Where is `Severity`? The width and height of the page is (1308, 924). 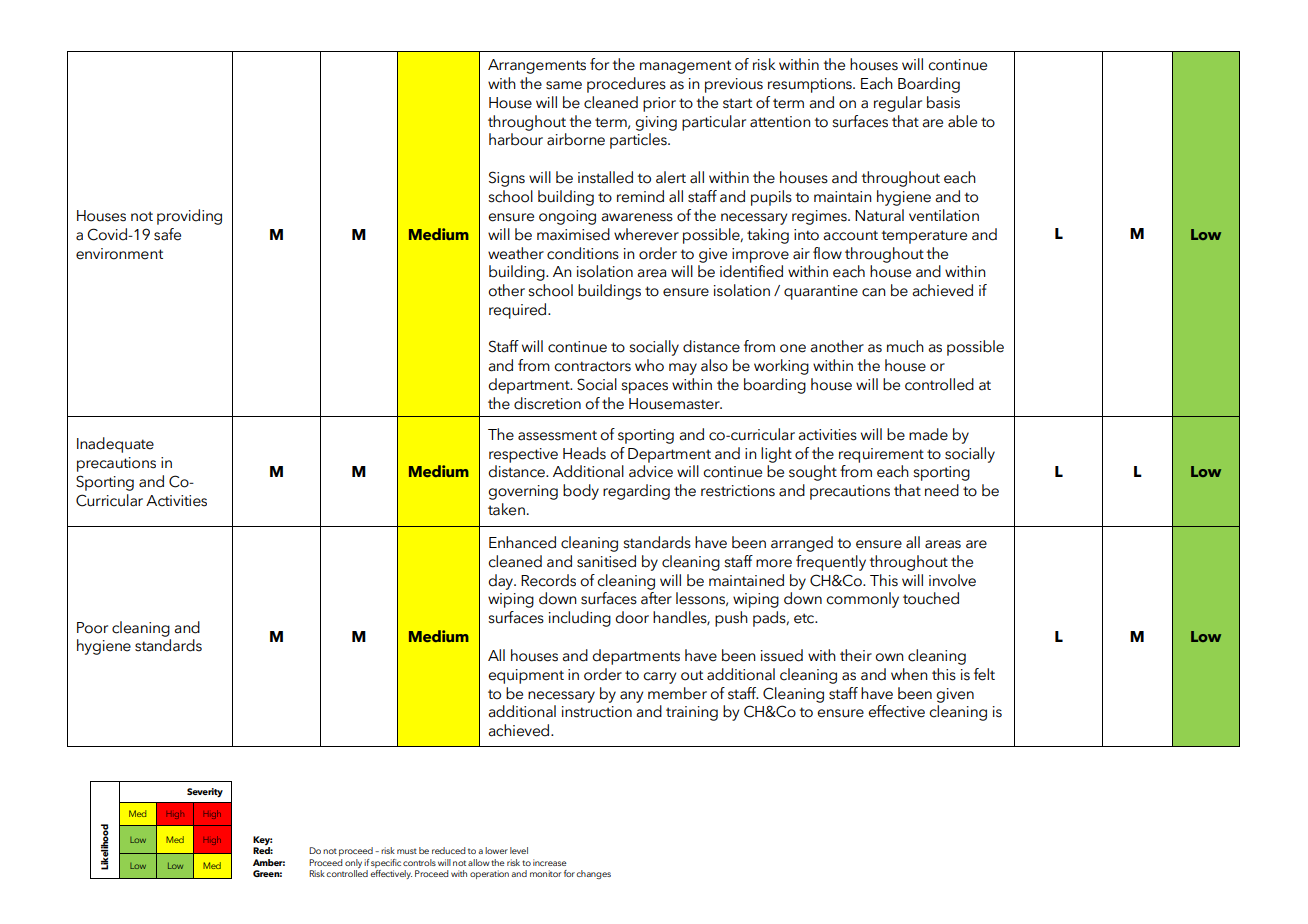
Severity is located at coordinates (205, 792).
